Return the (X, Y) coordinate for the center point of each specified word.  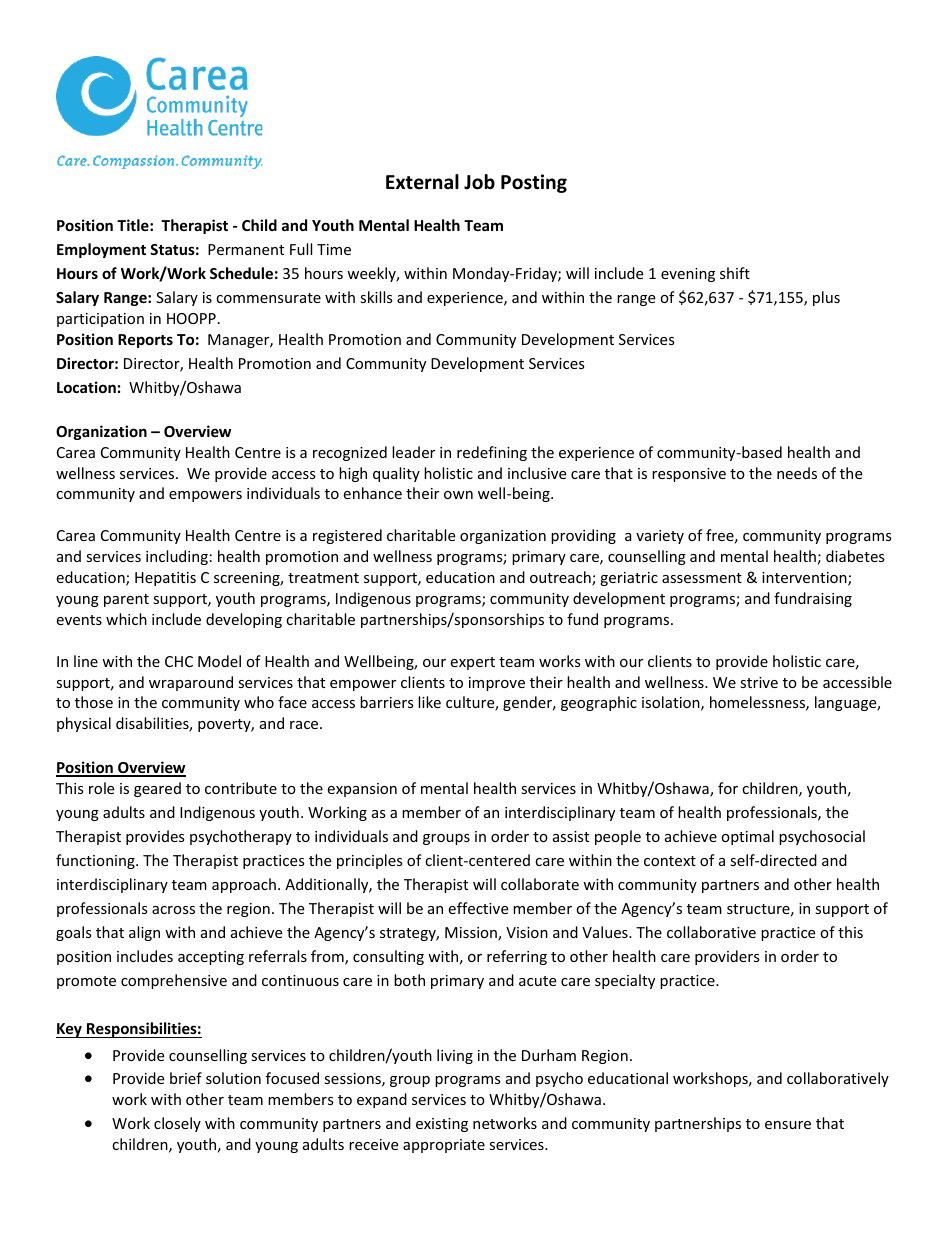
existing (442, 1125)
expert (472, 663)
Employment (101, 250)
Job (479, 182)
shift (735, 273)
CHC (179, 661)
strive (759, 682)
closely (177, 1124)
